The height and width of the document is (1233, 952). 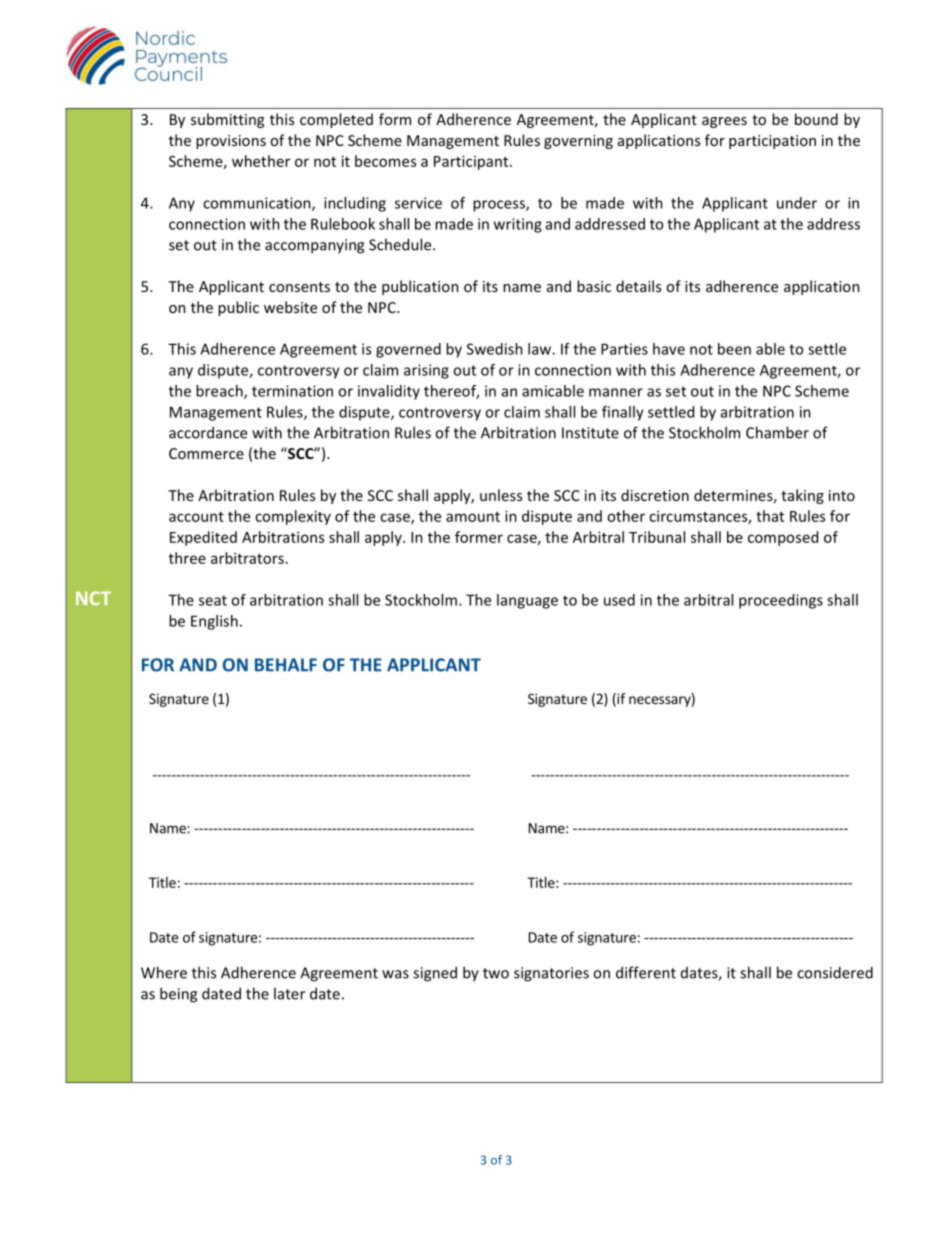 What do you see at coordinates (772, 142) in the document?
I see `participation` at bounding box center [772, 142].
